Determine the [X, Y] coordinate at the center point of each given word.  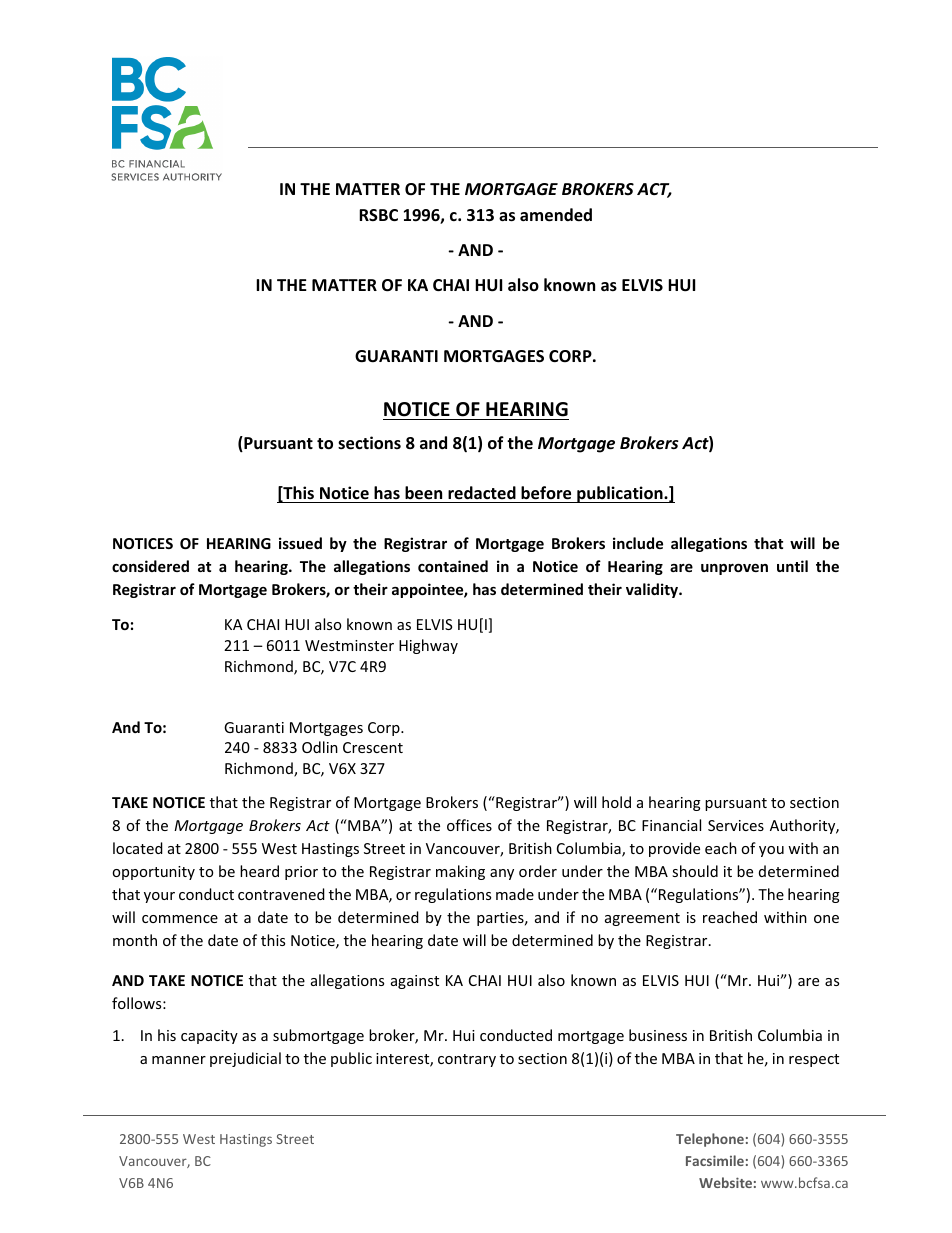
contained [453, 566]
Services [736, 825]
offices [469, 825]
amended [556, 215]
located [138, 848]
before [546, 494]
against [415, 982]
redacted [482, 494]
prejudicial [245, 1059]
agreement [642, 919]
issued [300, 543]
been [424, 494]
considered [150, 566]
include [638, 543]
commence [180, 919]
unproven [734, 569]
